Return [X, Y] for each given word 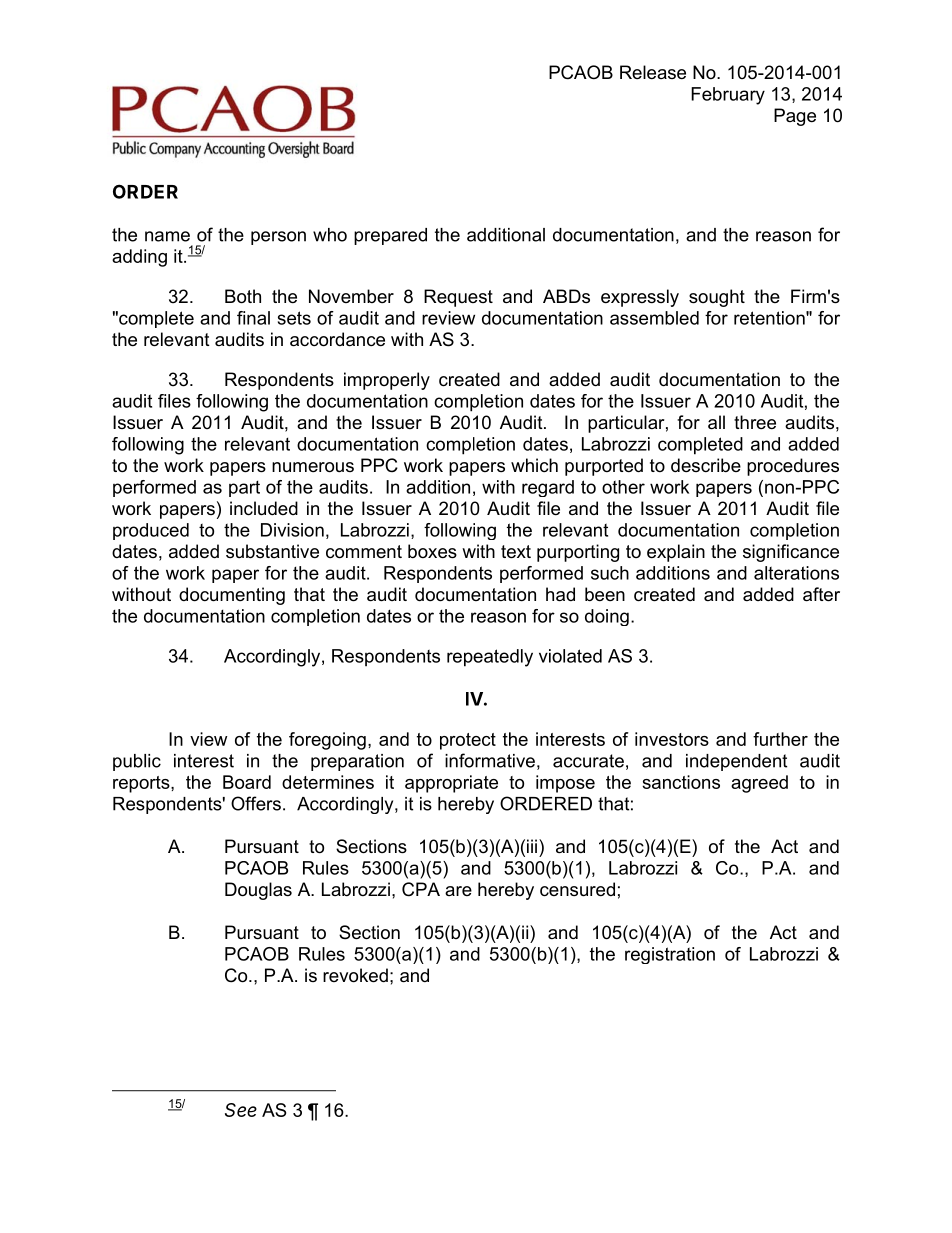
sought [717, 298]
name [167, 236]
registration [670, 955]
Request [458, 298]
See [241, 1110]
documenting [232, 596]
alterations [796, 573]
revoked [355, 975]
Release [653, 72]
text [516, 552]
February [728, 96]
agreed [759, 784]
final [253, 318]
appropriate [451, 784]
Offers [256, 803]
